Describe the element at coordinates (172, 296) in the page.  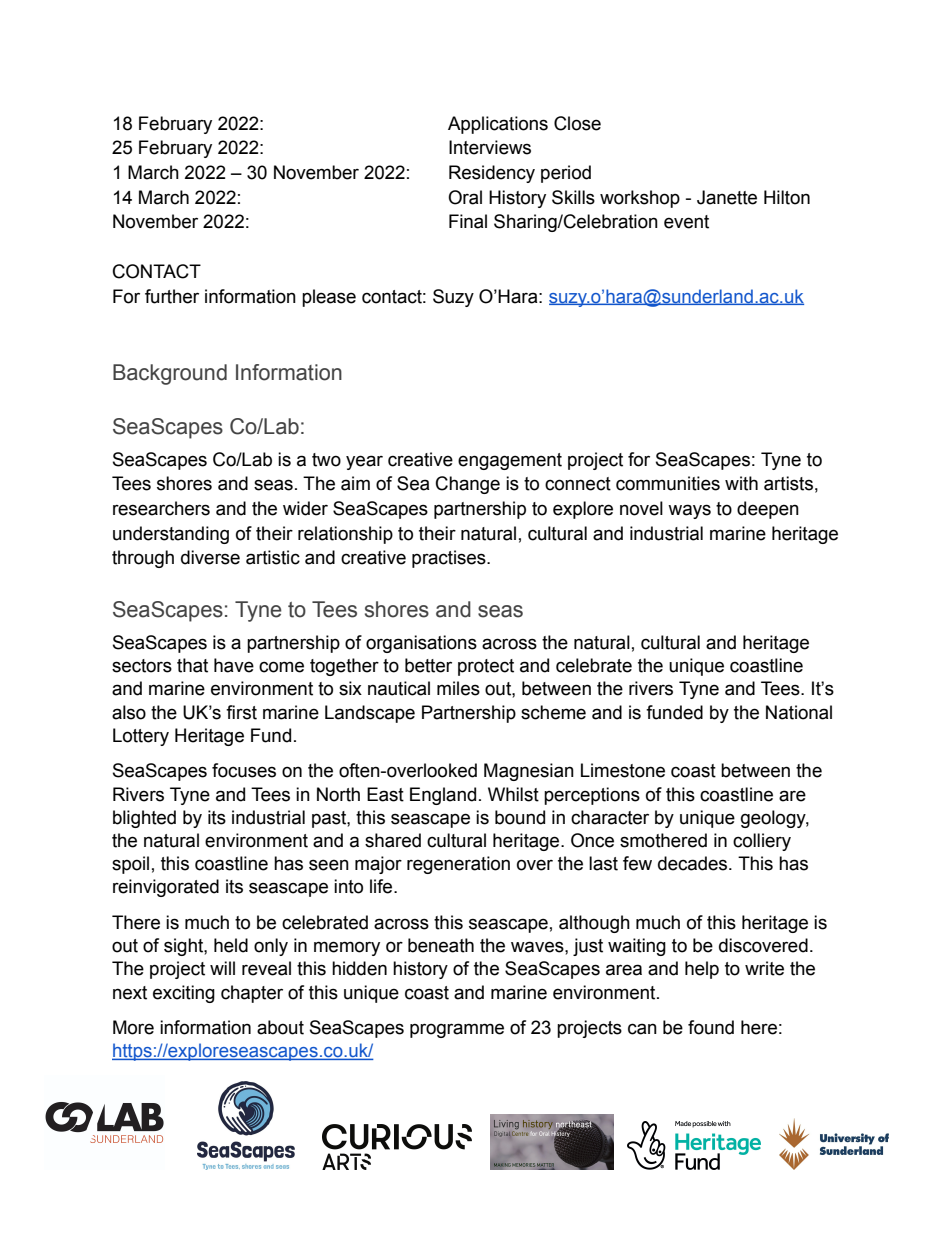
I see `further` at that location.
